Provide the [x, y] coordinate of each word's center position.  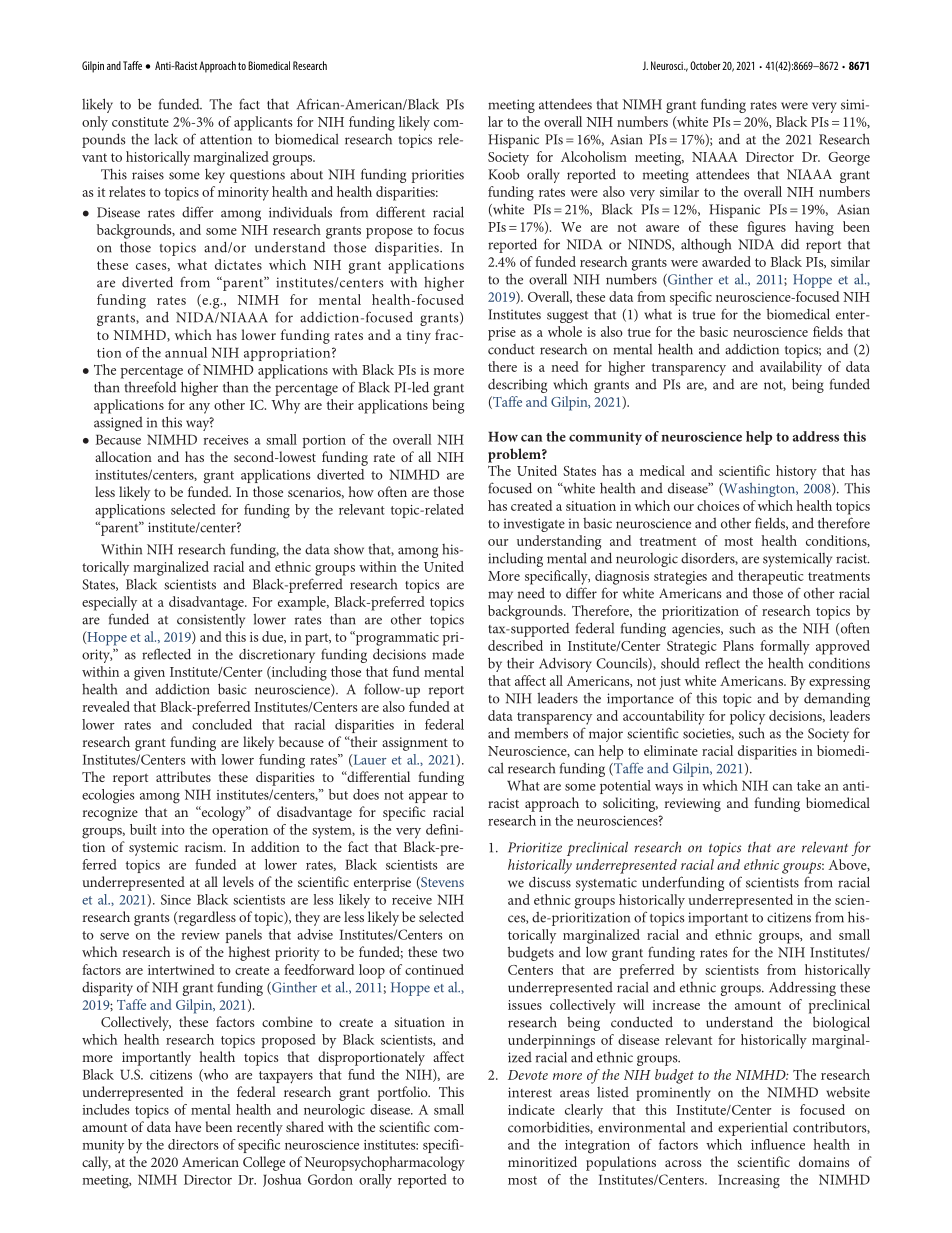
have [188, 1126]
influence [778, 1144]
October [705, 65]
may [500, 596]
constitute [140, 122]
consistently [211, 621]
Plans [738, 645]
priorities [437, 176]
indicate [531, 1109]
